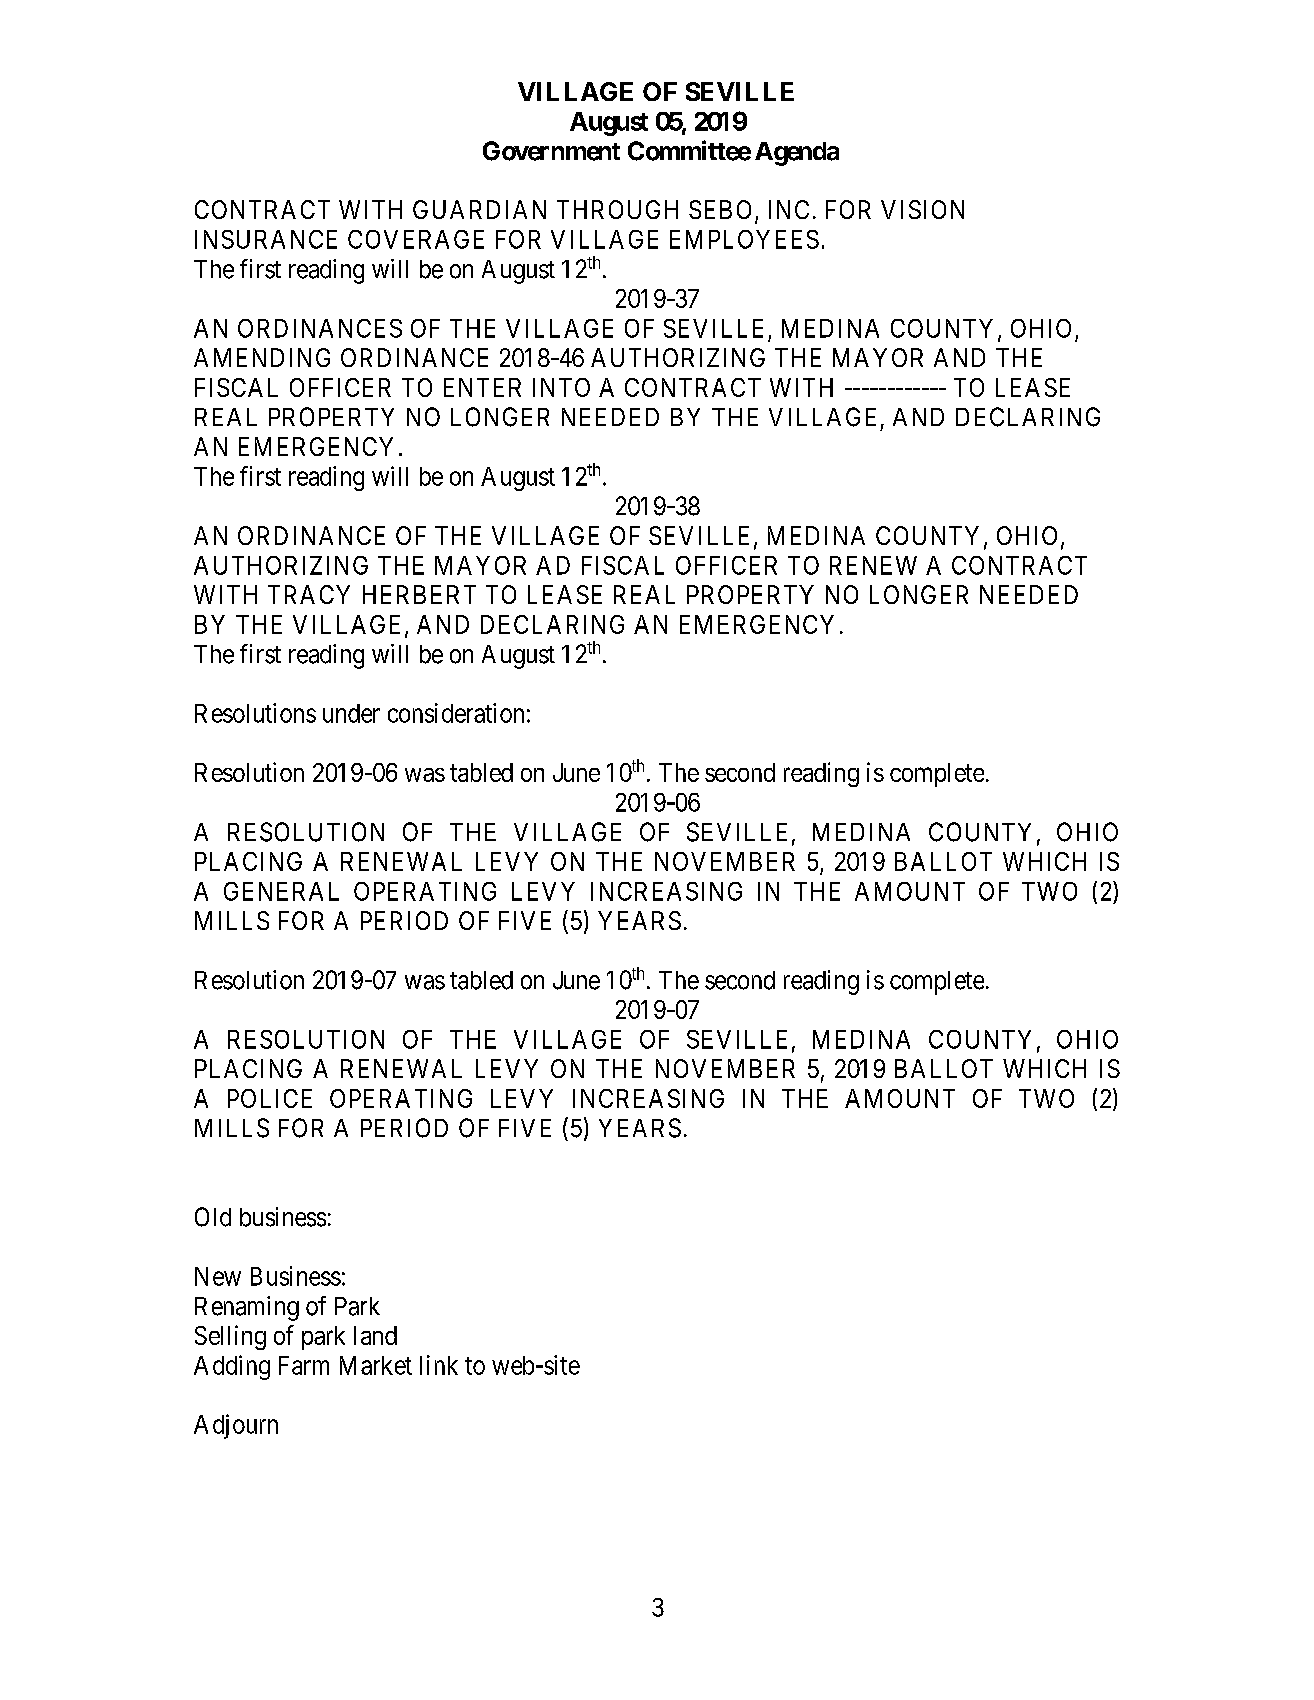  What do you see at coordinates (551, 151) in the page?
I see `Government` at bounding box center [551, 151].
